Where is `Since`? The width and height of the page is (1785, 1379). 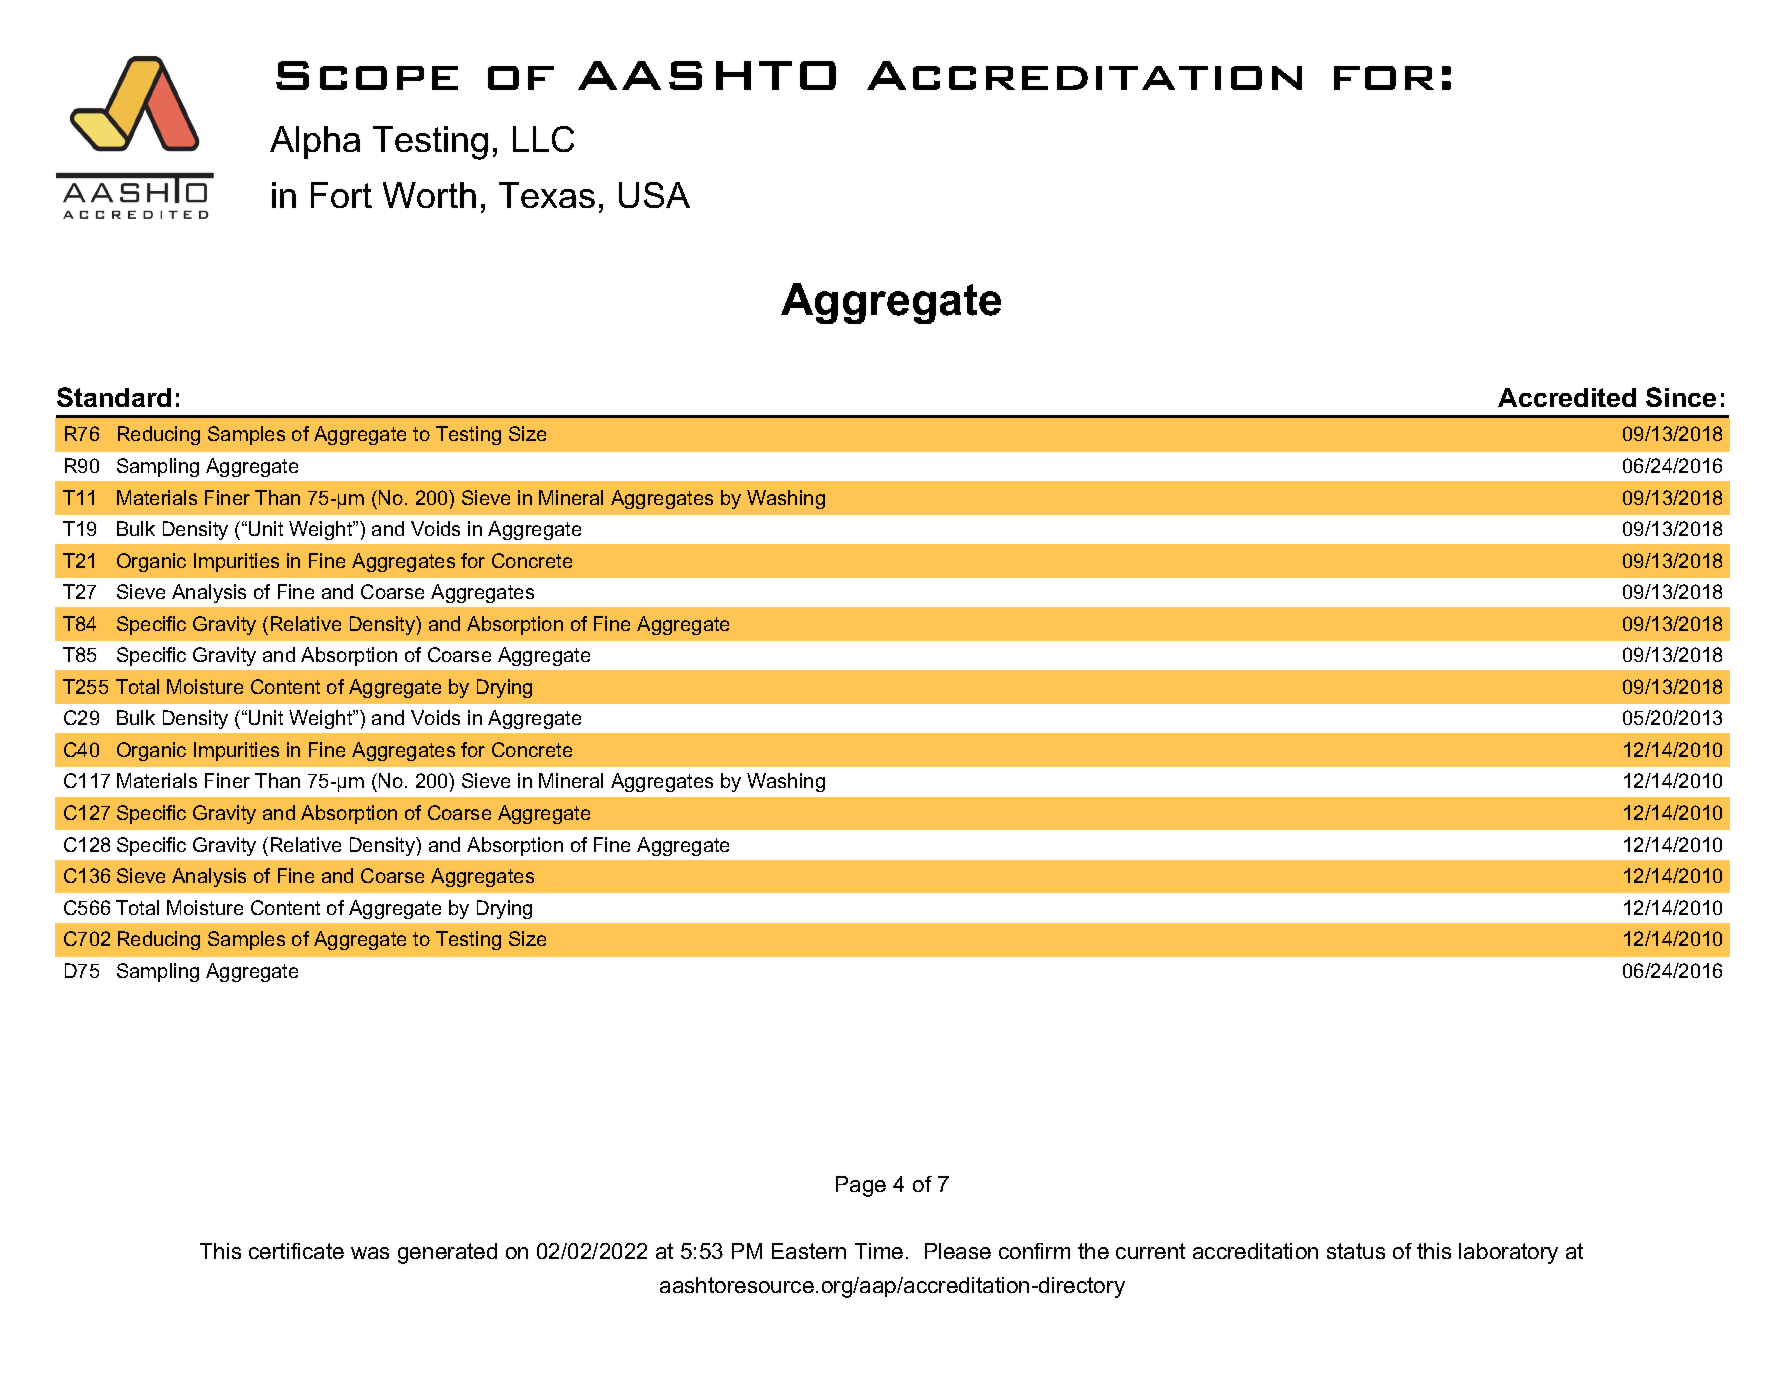
Since is located at coordinates (1681, 397).
